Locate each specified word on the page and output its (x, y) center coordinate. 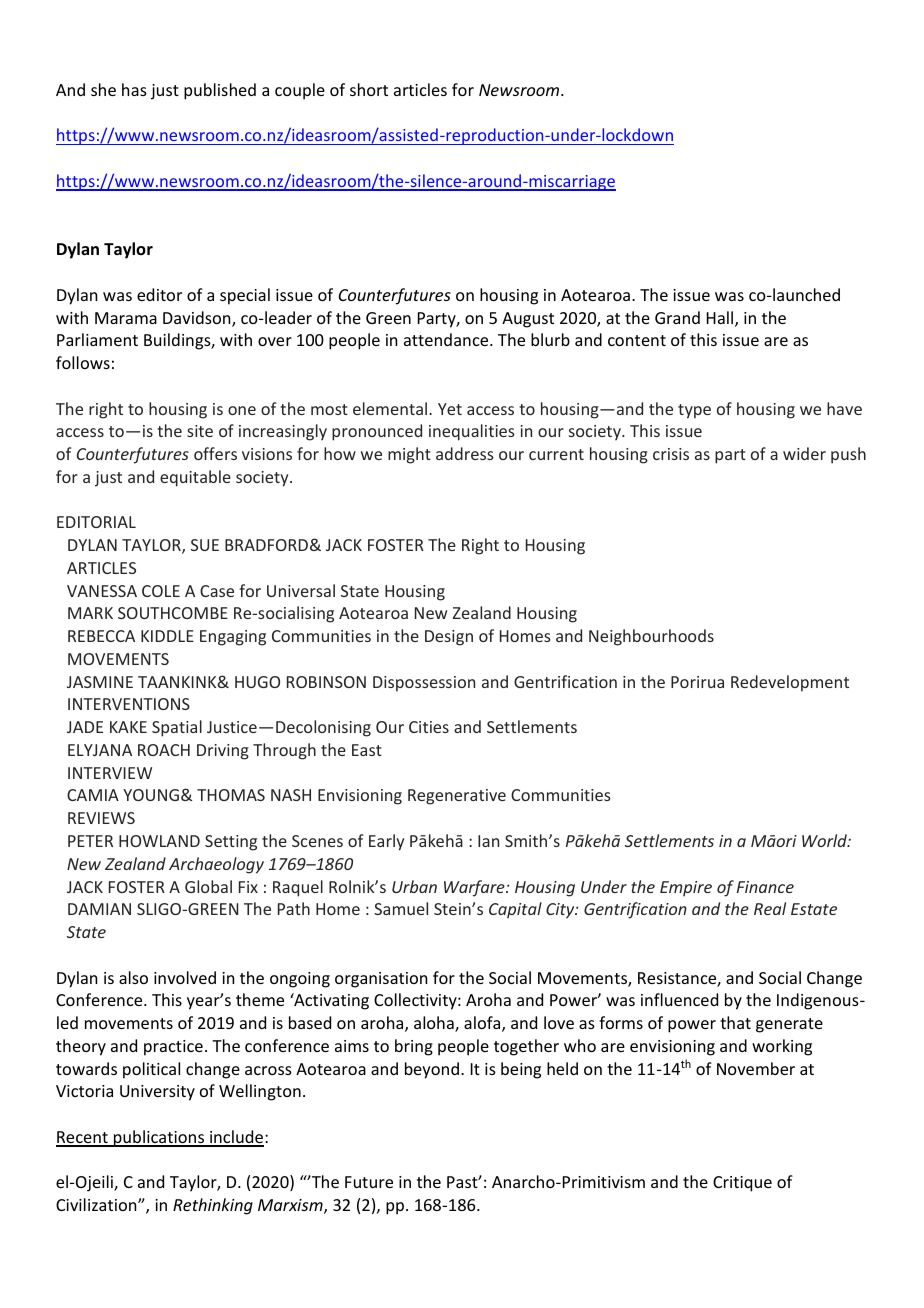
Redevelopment (790, 683)
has (134, 89)
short (369, 89)
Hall (721, 319)
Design (449, 638)
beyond (433, 1070)
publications (159, 1138)
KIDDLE (167, 636)
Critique (742, 1184)
